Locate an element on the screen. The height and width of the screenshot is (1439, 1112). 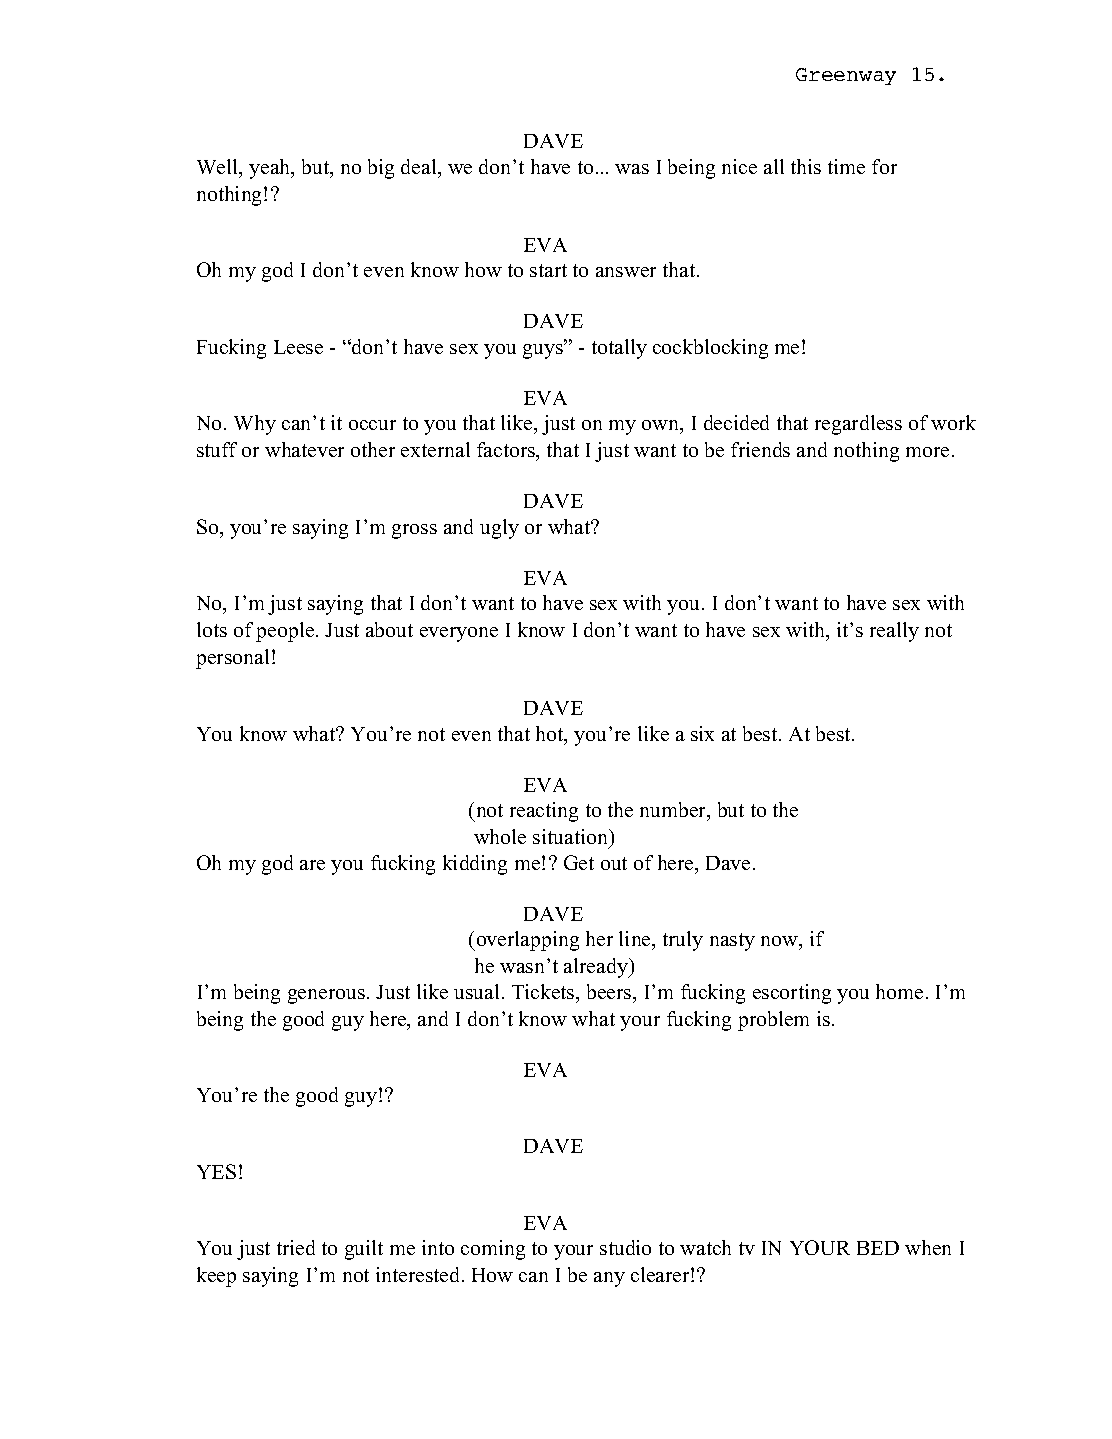
tried is located at coordinates (296, 1247).
